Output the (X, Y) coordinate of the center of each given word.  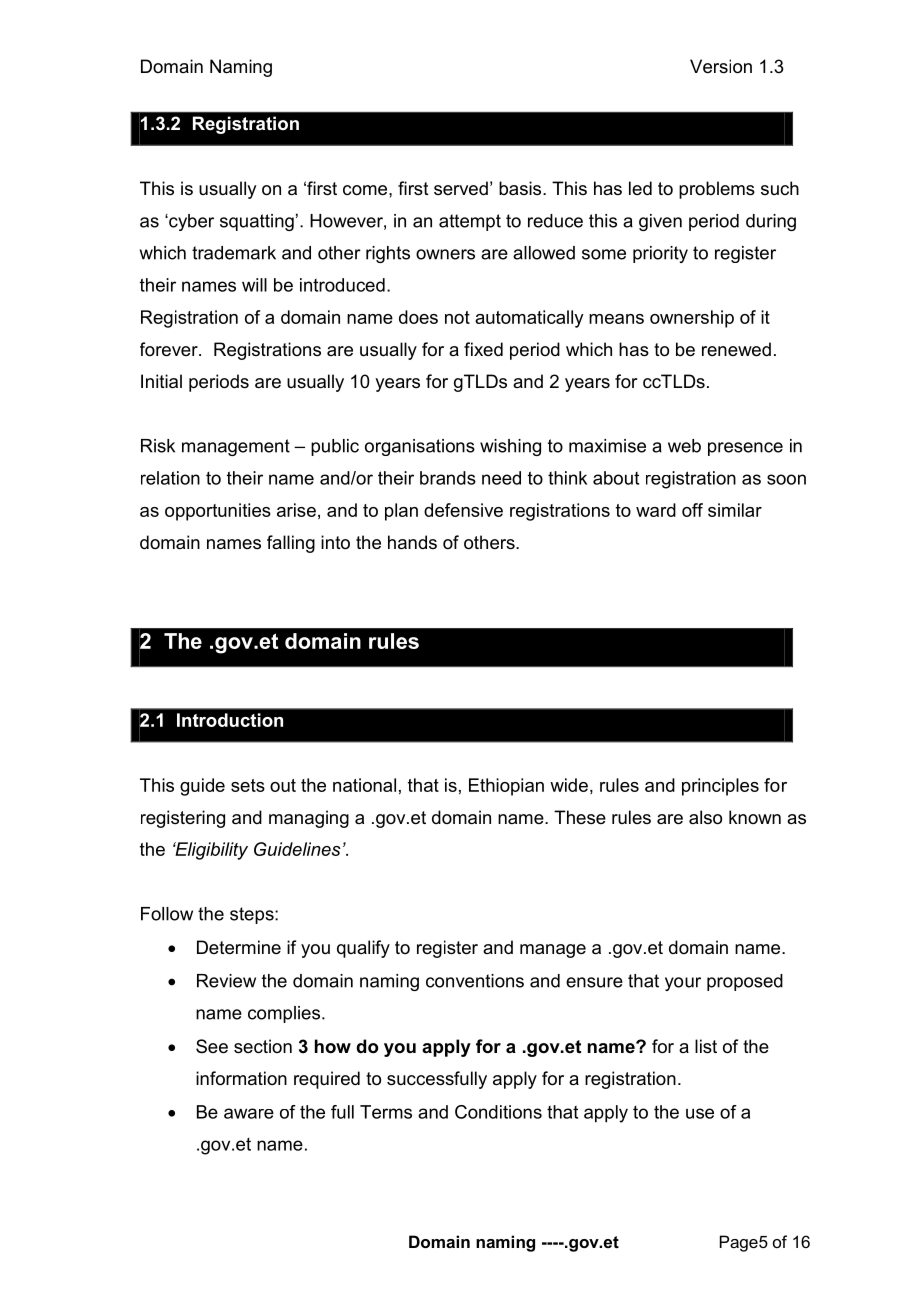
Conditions (498, 1112)
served (461, 188)
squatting (257, 222)
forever (170, 349)
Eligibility (210, 851)
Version (721, 66)
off (692, 510)
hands (412, 542)
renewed (736, 349)
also (705, 817)
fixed (483, 349)
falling (291, 544)
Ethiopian (506, 787)
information (241, 1078)
